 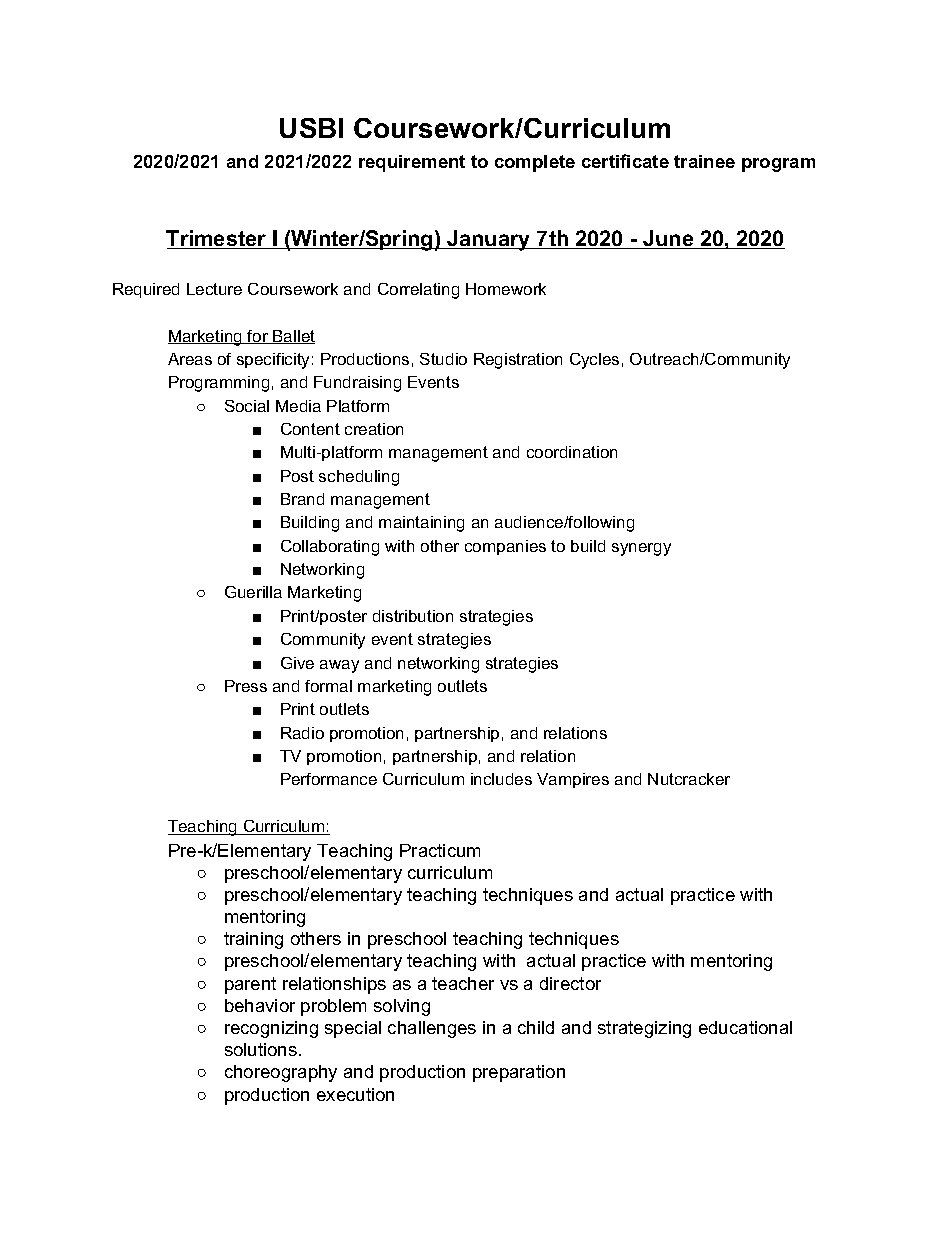 What do you see at coordinates (641, 549) in the page?
I see `synergy` at bounding box center [641, 549].
